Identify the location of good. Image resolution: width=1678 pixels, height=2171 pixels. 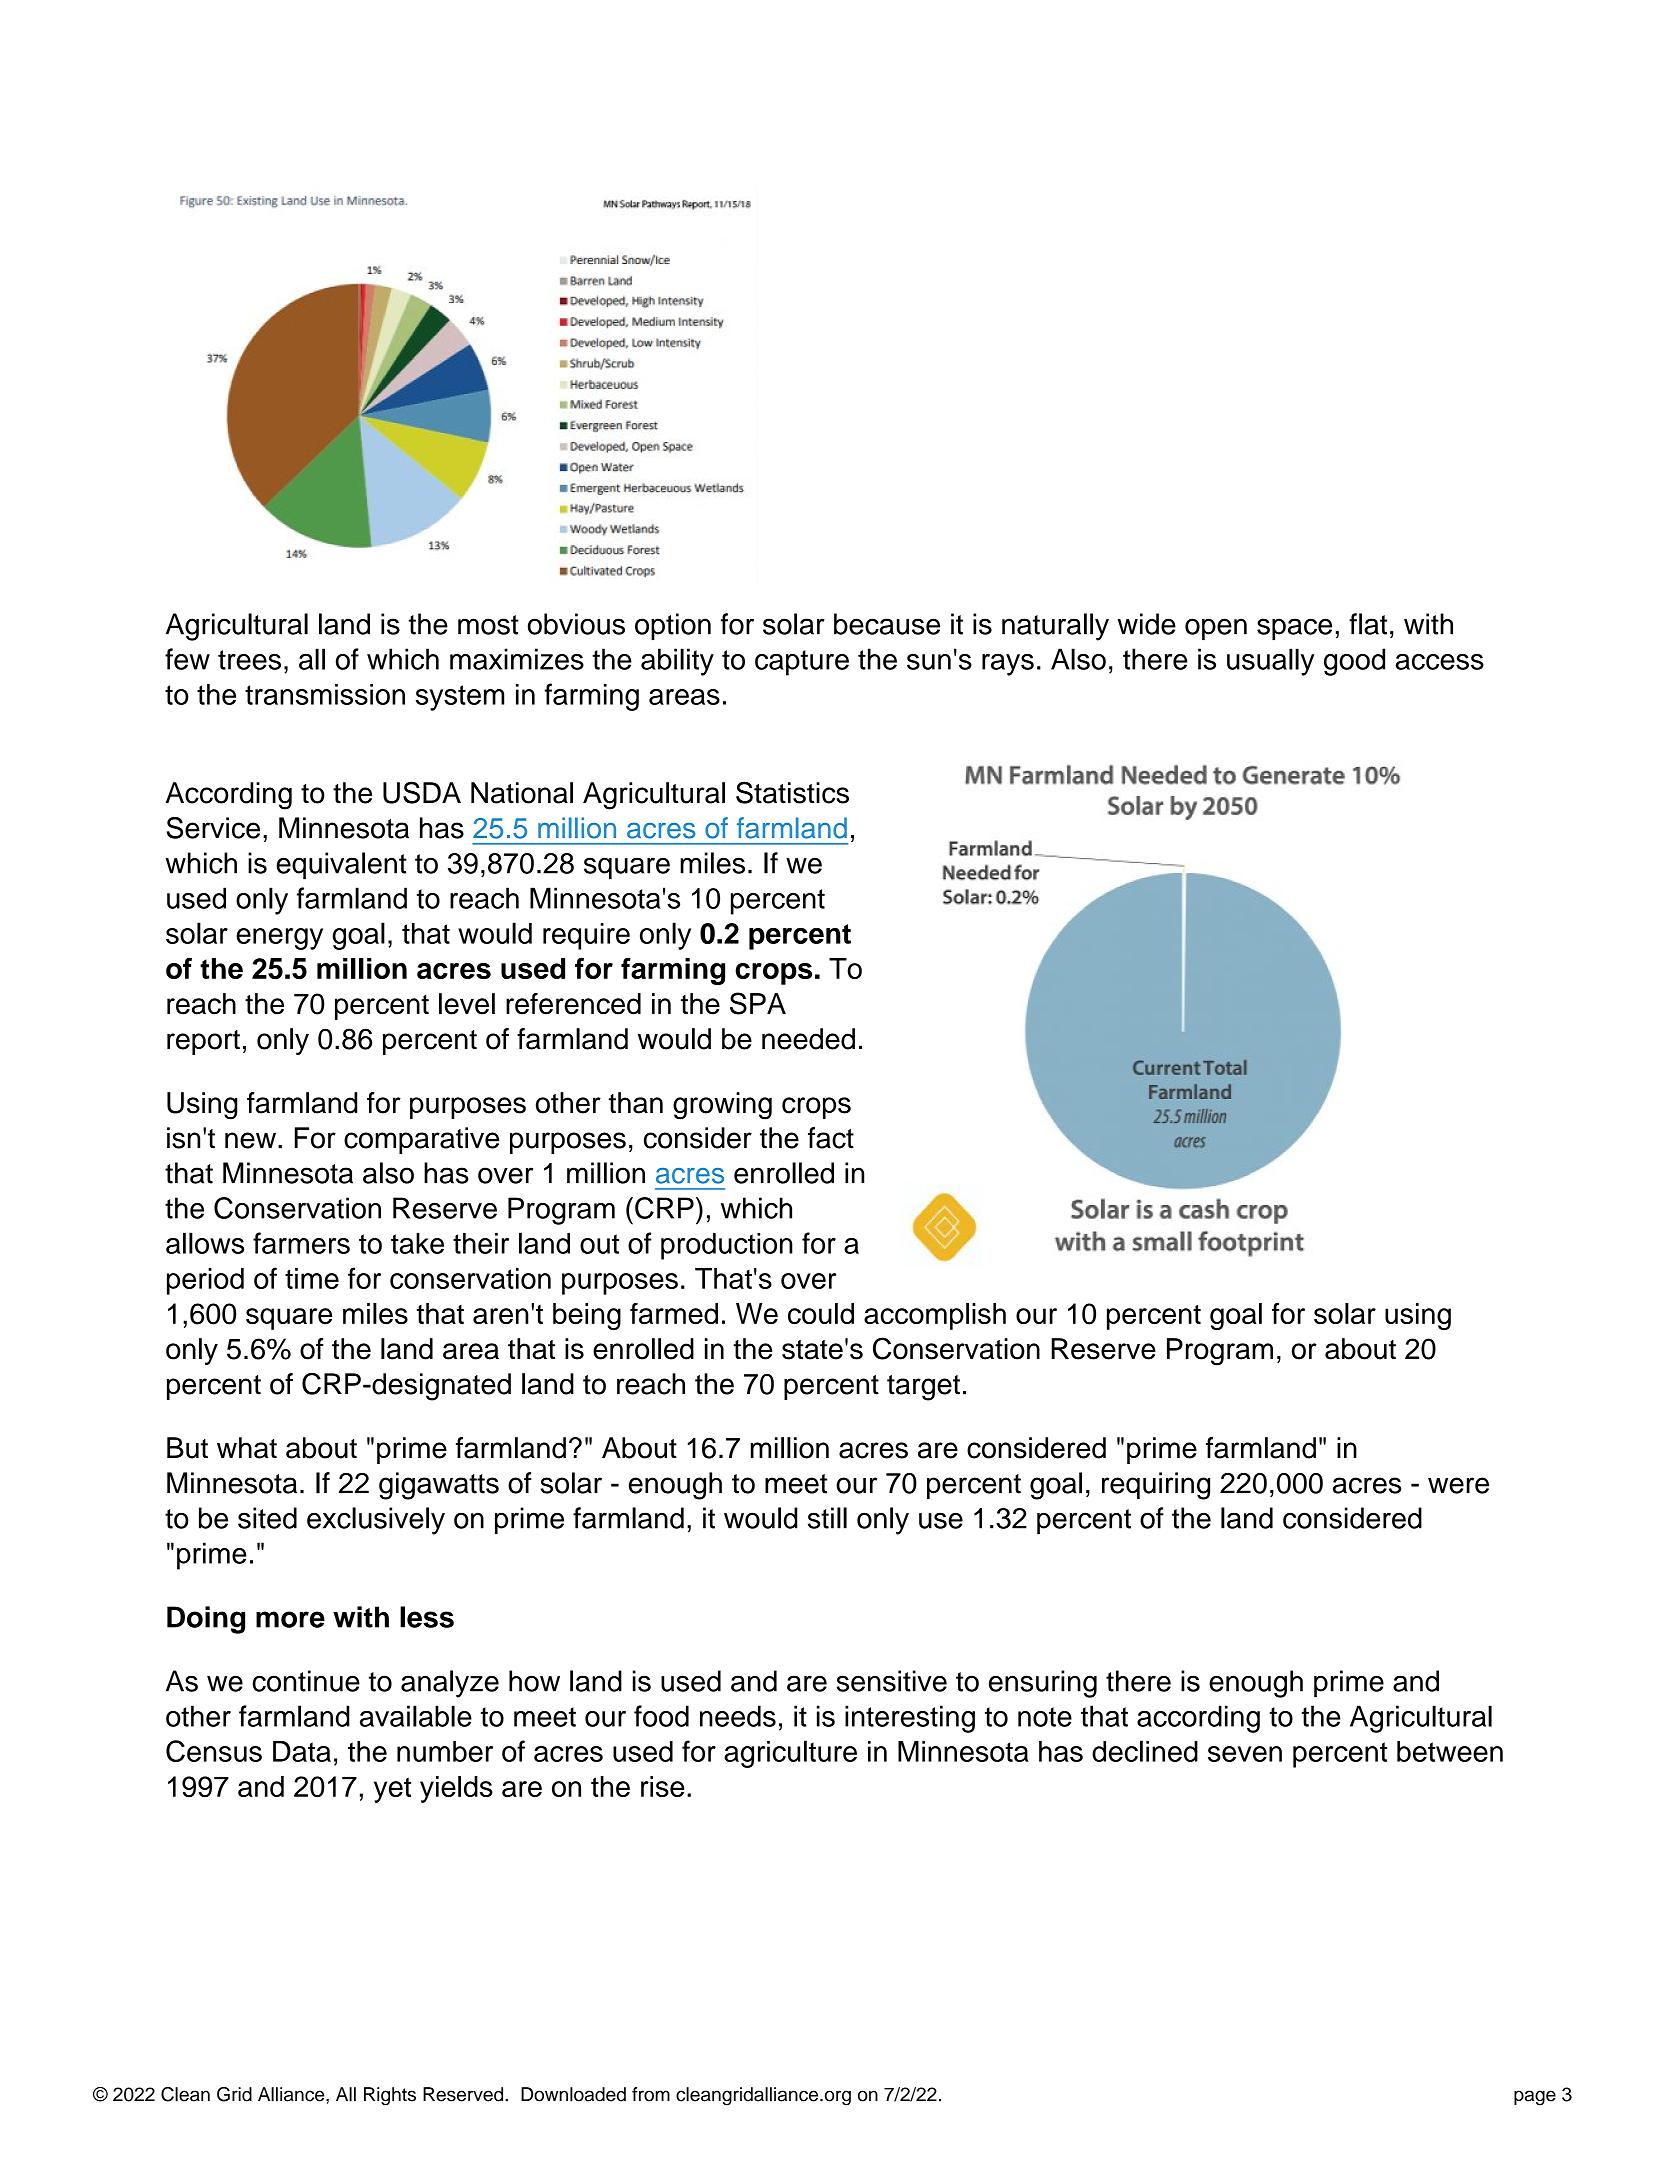
(1354, 662).
